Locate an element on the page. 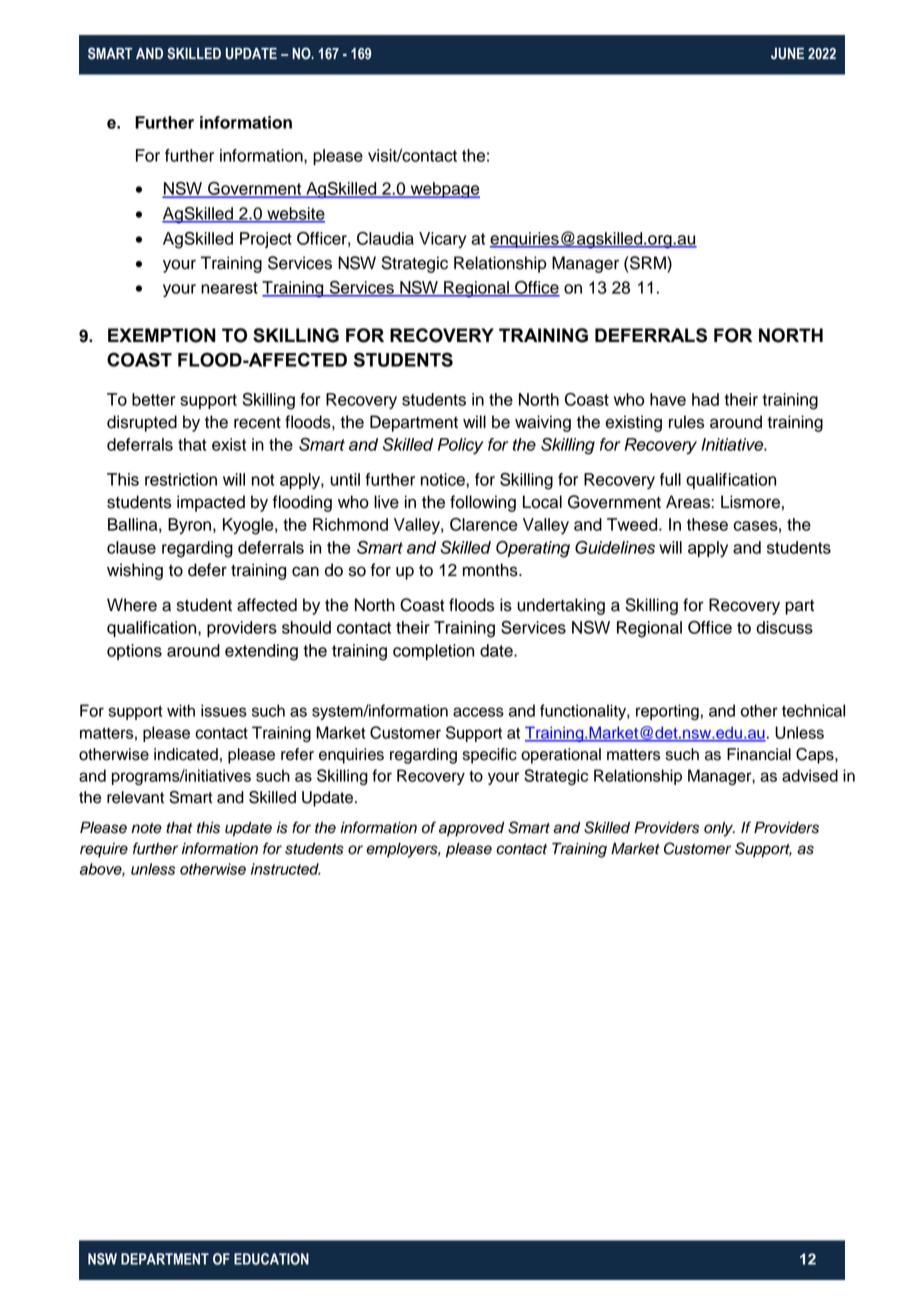 The width and height of the image is (924, 1308). restriction is located at coordinates (181, 479).
